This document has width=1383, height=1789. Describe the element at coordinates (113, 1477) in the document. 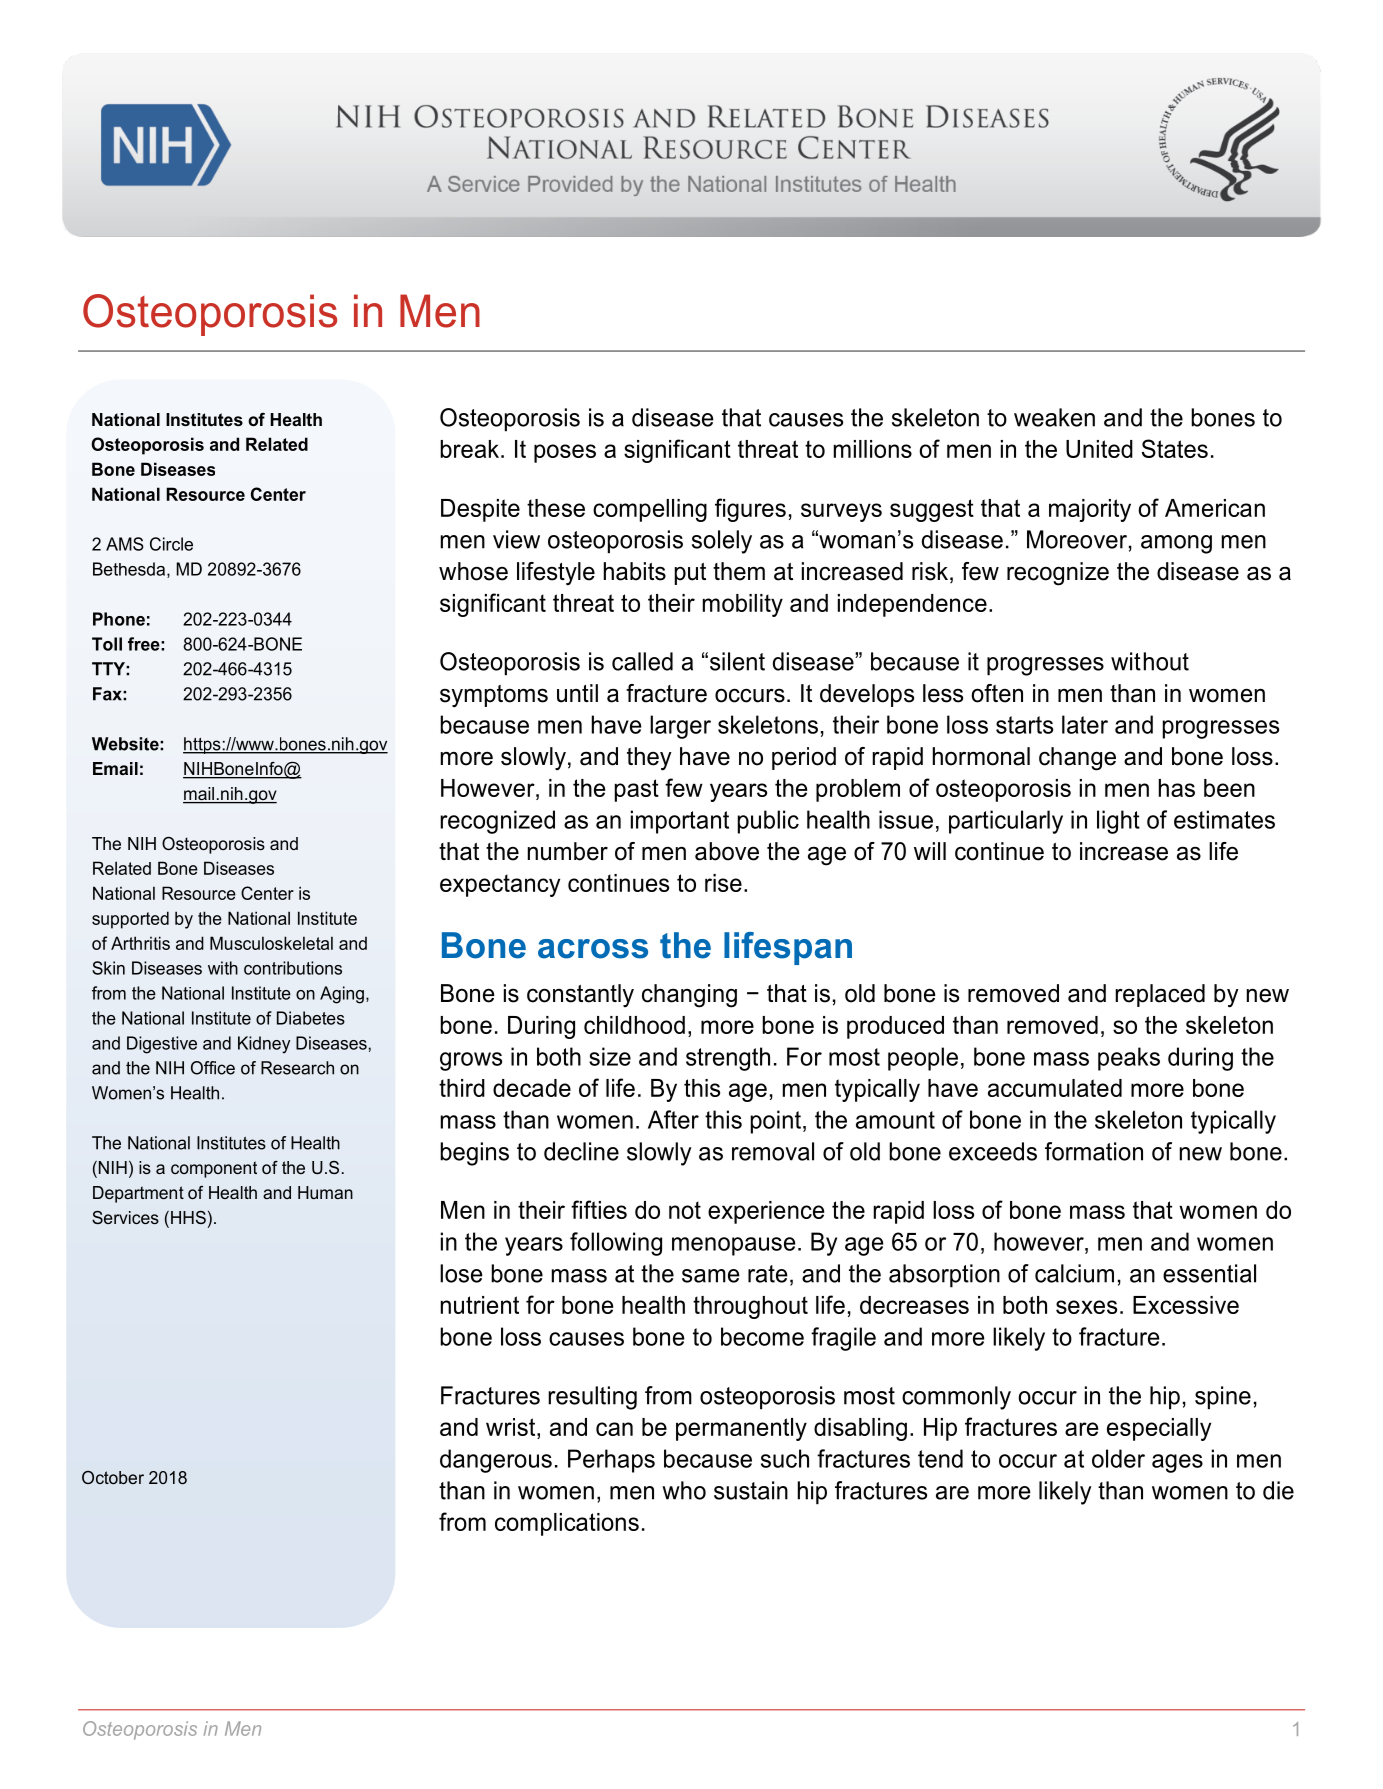

I see `October` at that location.
